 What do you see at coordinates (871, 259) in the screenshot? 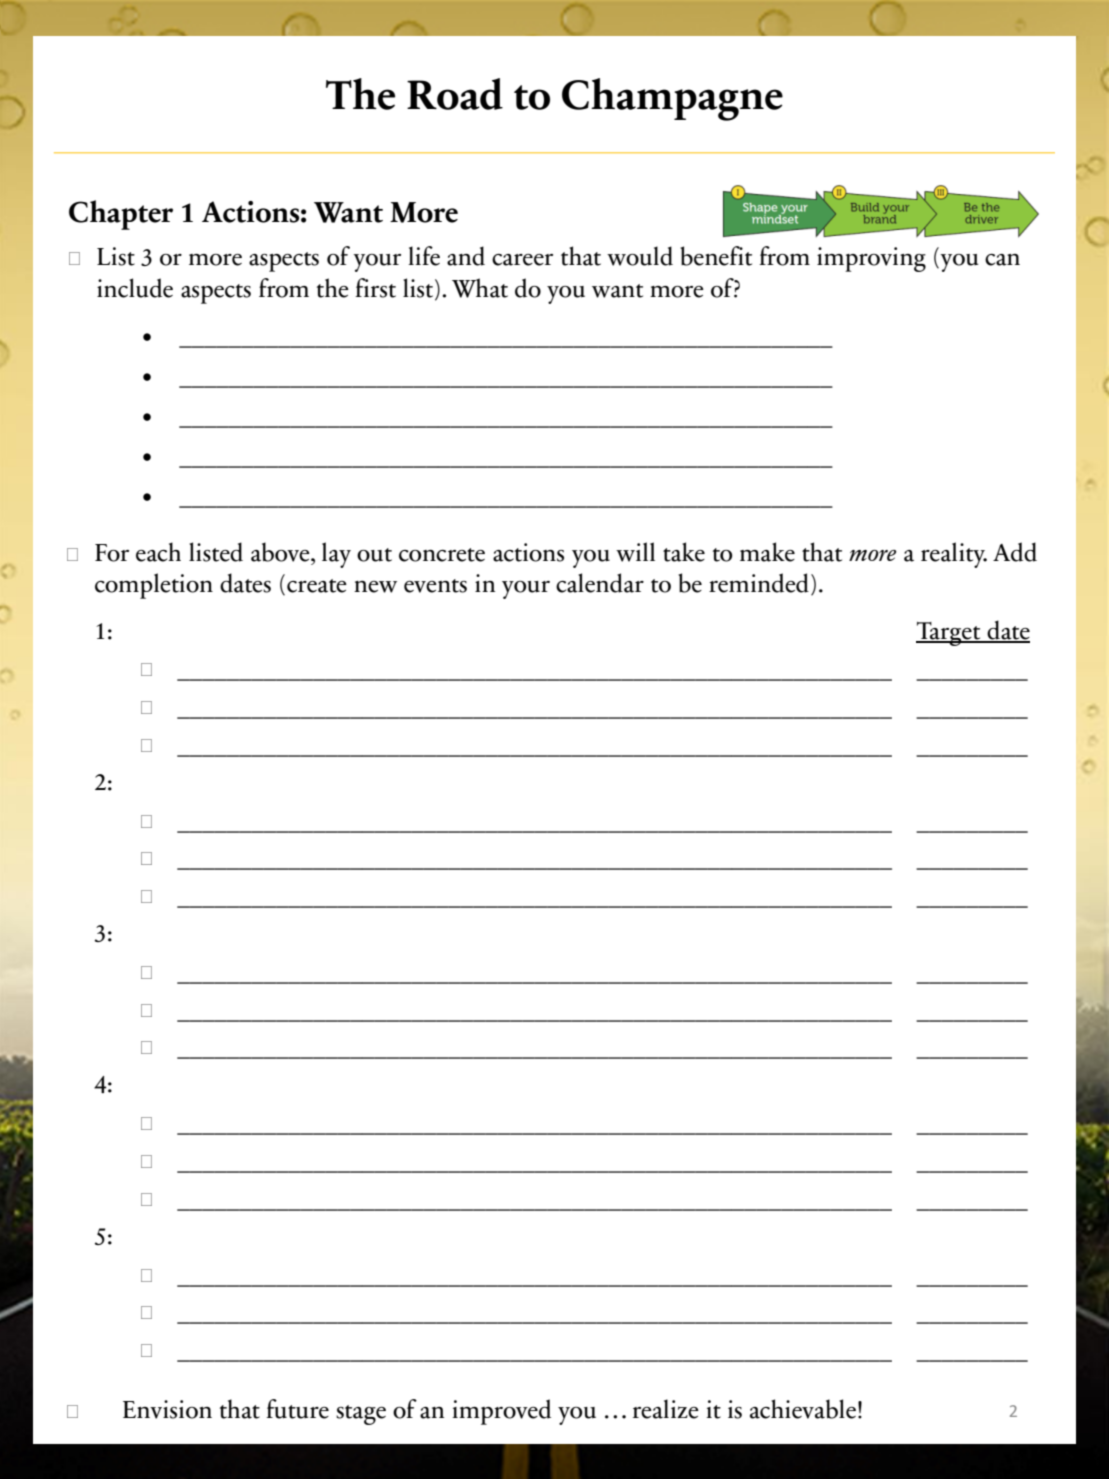
I see `improving` at bounding box center [871, 259].
